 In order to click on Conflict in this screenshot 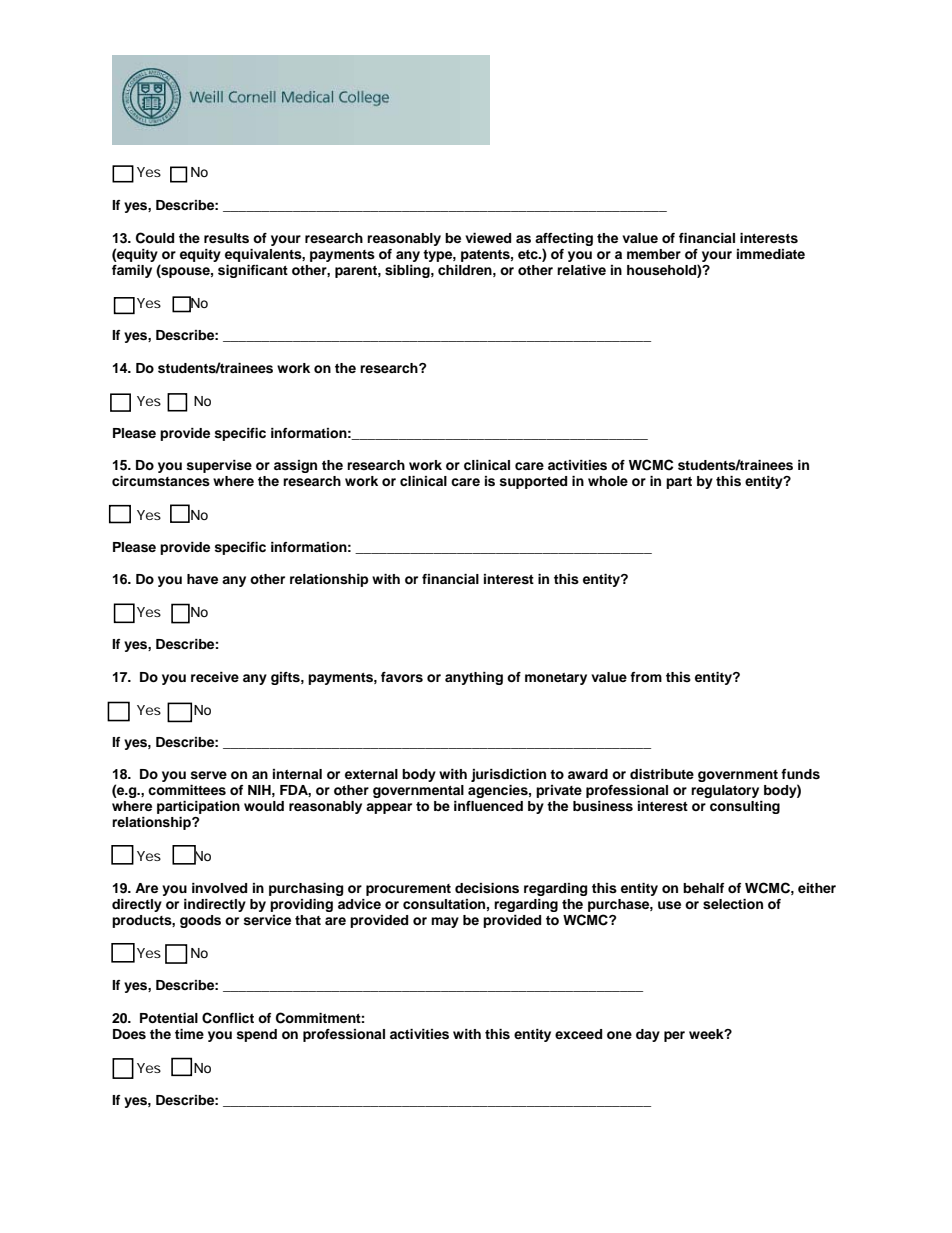, I will do `click(228, 1018)`.
